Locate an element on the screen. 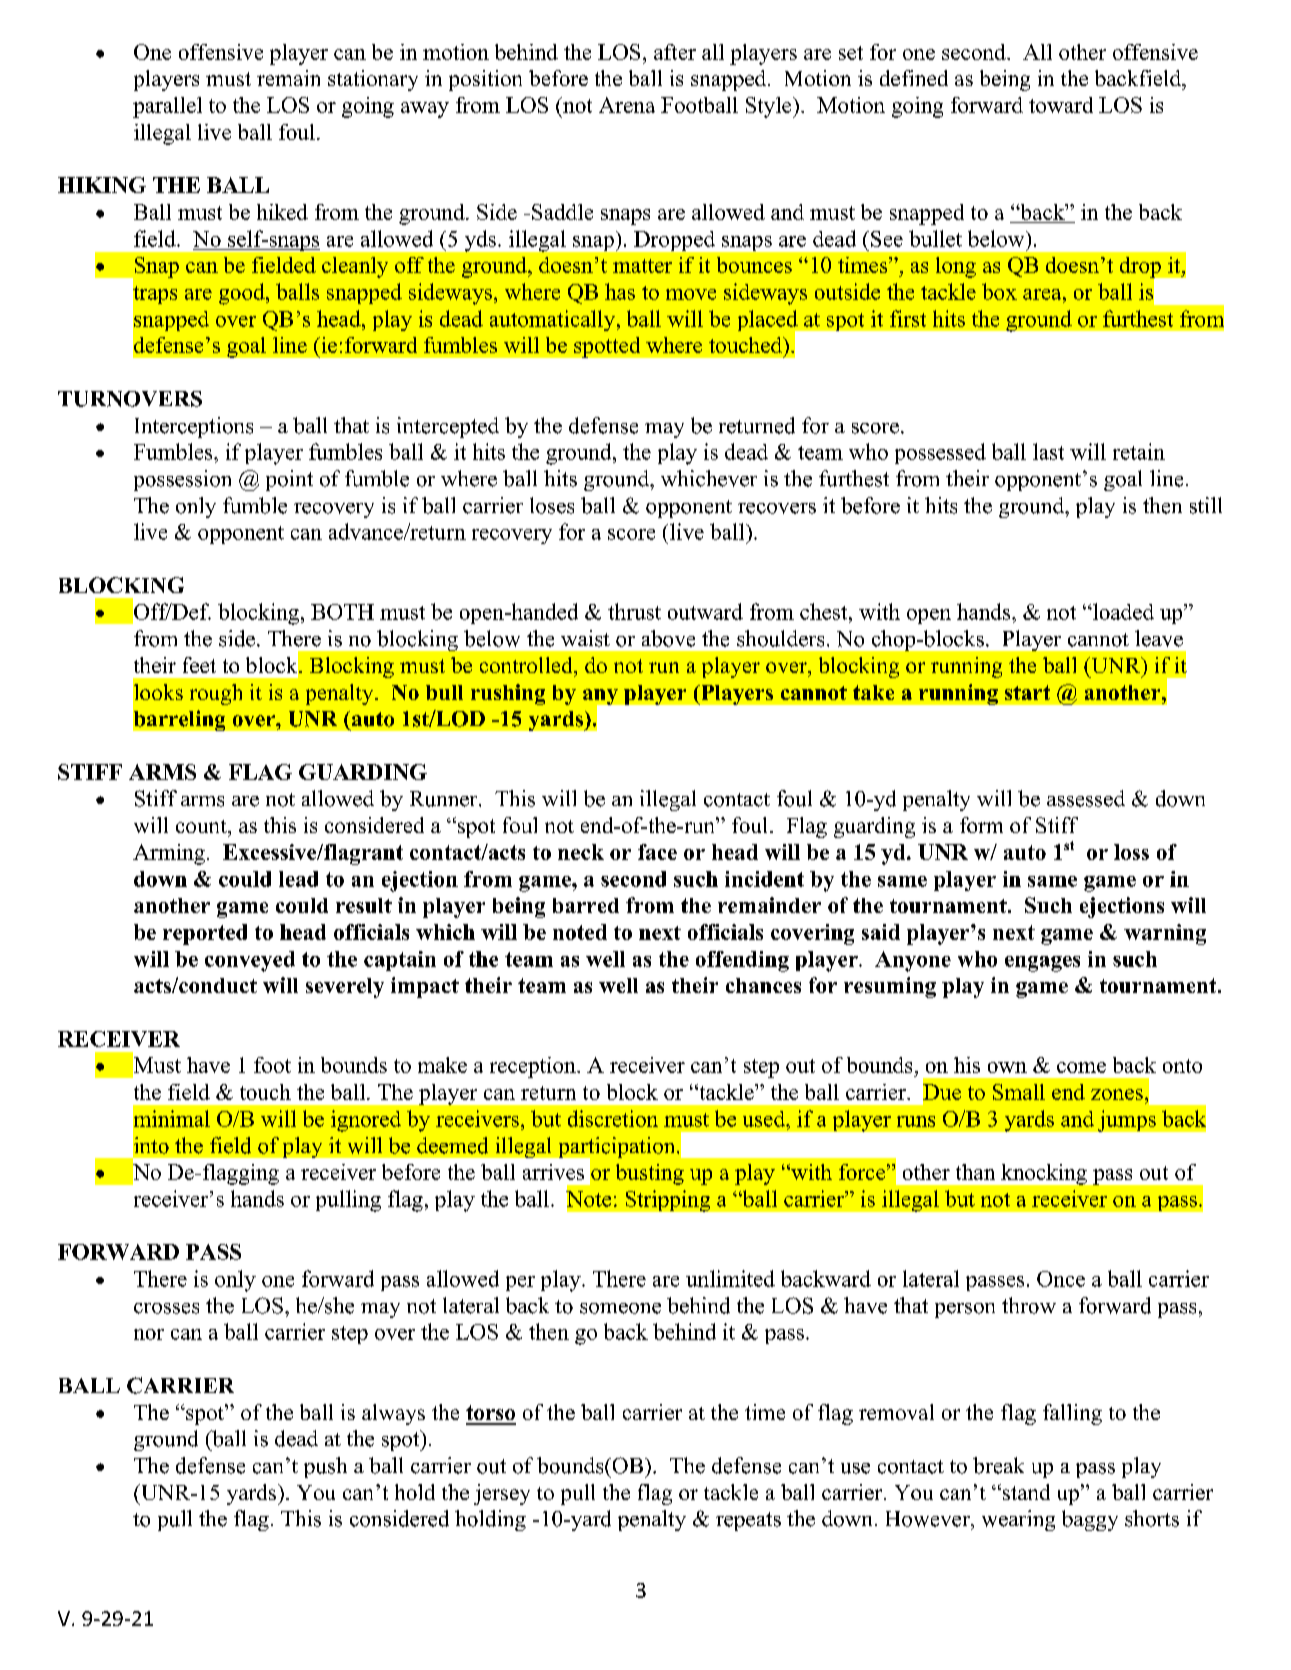  come is located at coordinates (1081, 1067).
